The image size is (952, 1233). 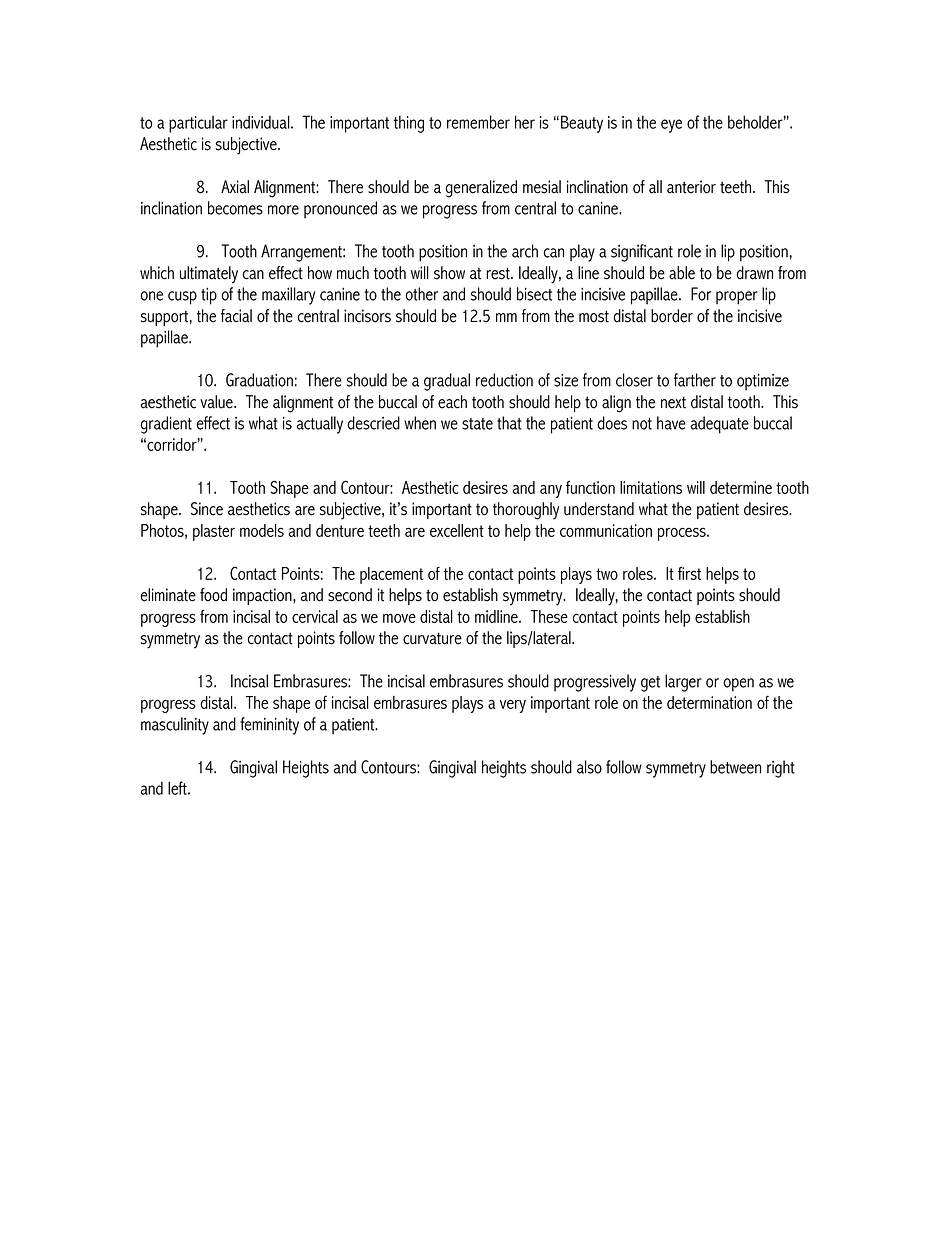 I want to click on first, so click(x=689, y=573).
